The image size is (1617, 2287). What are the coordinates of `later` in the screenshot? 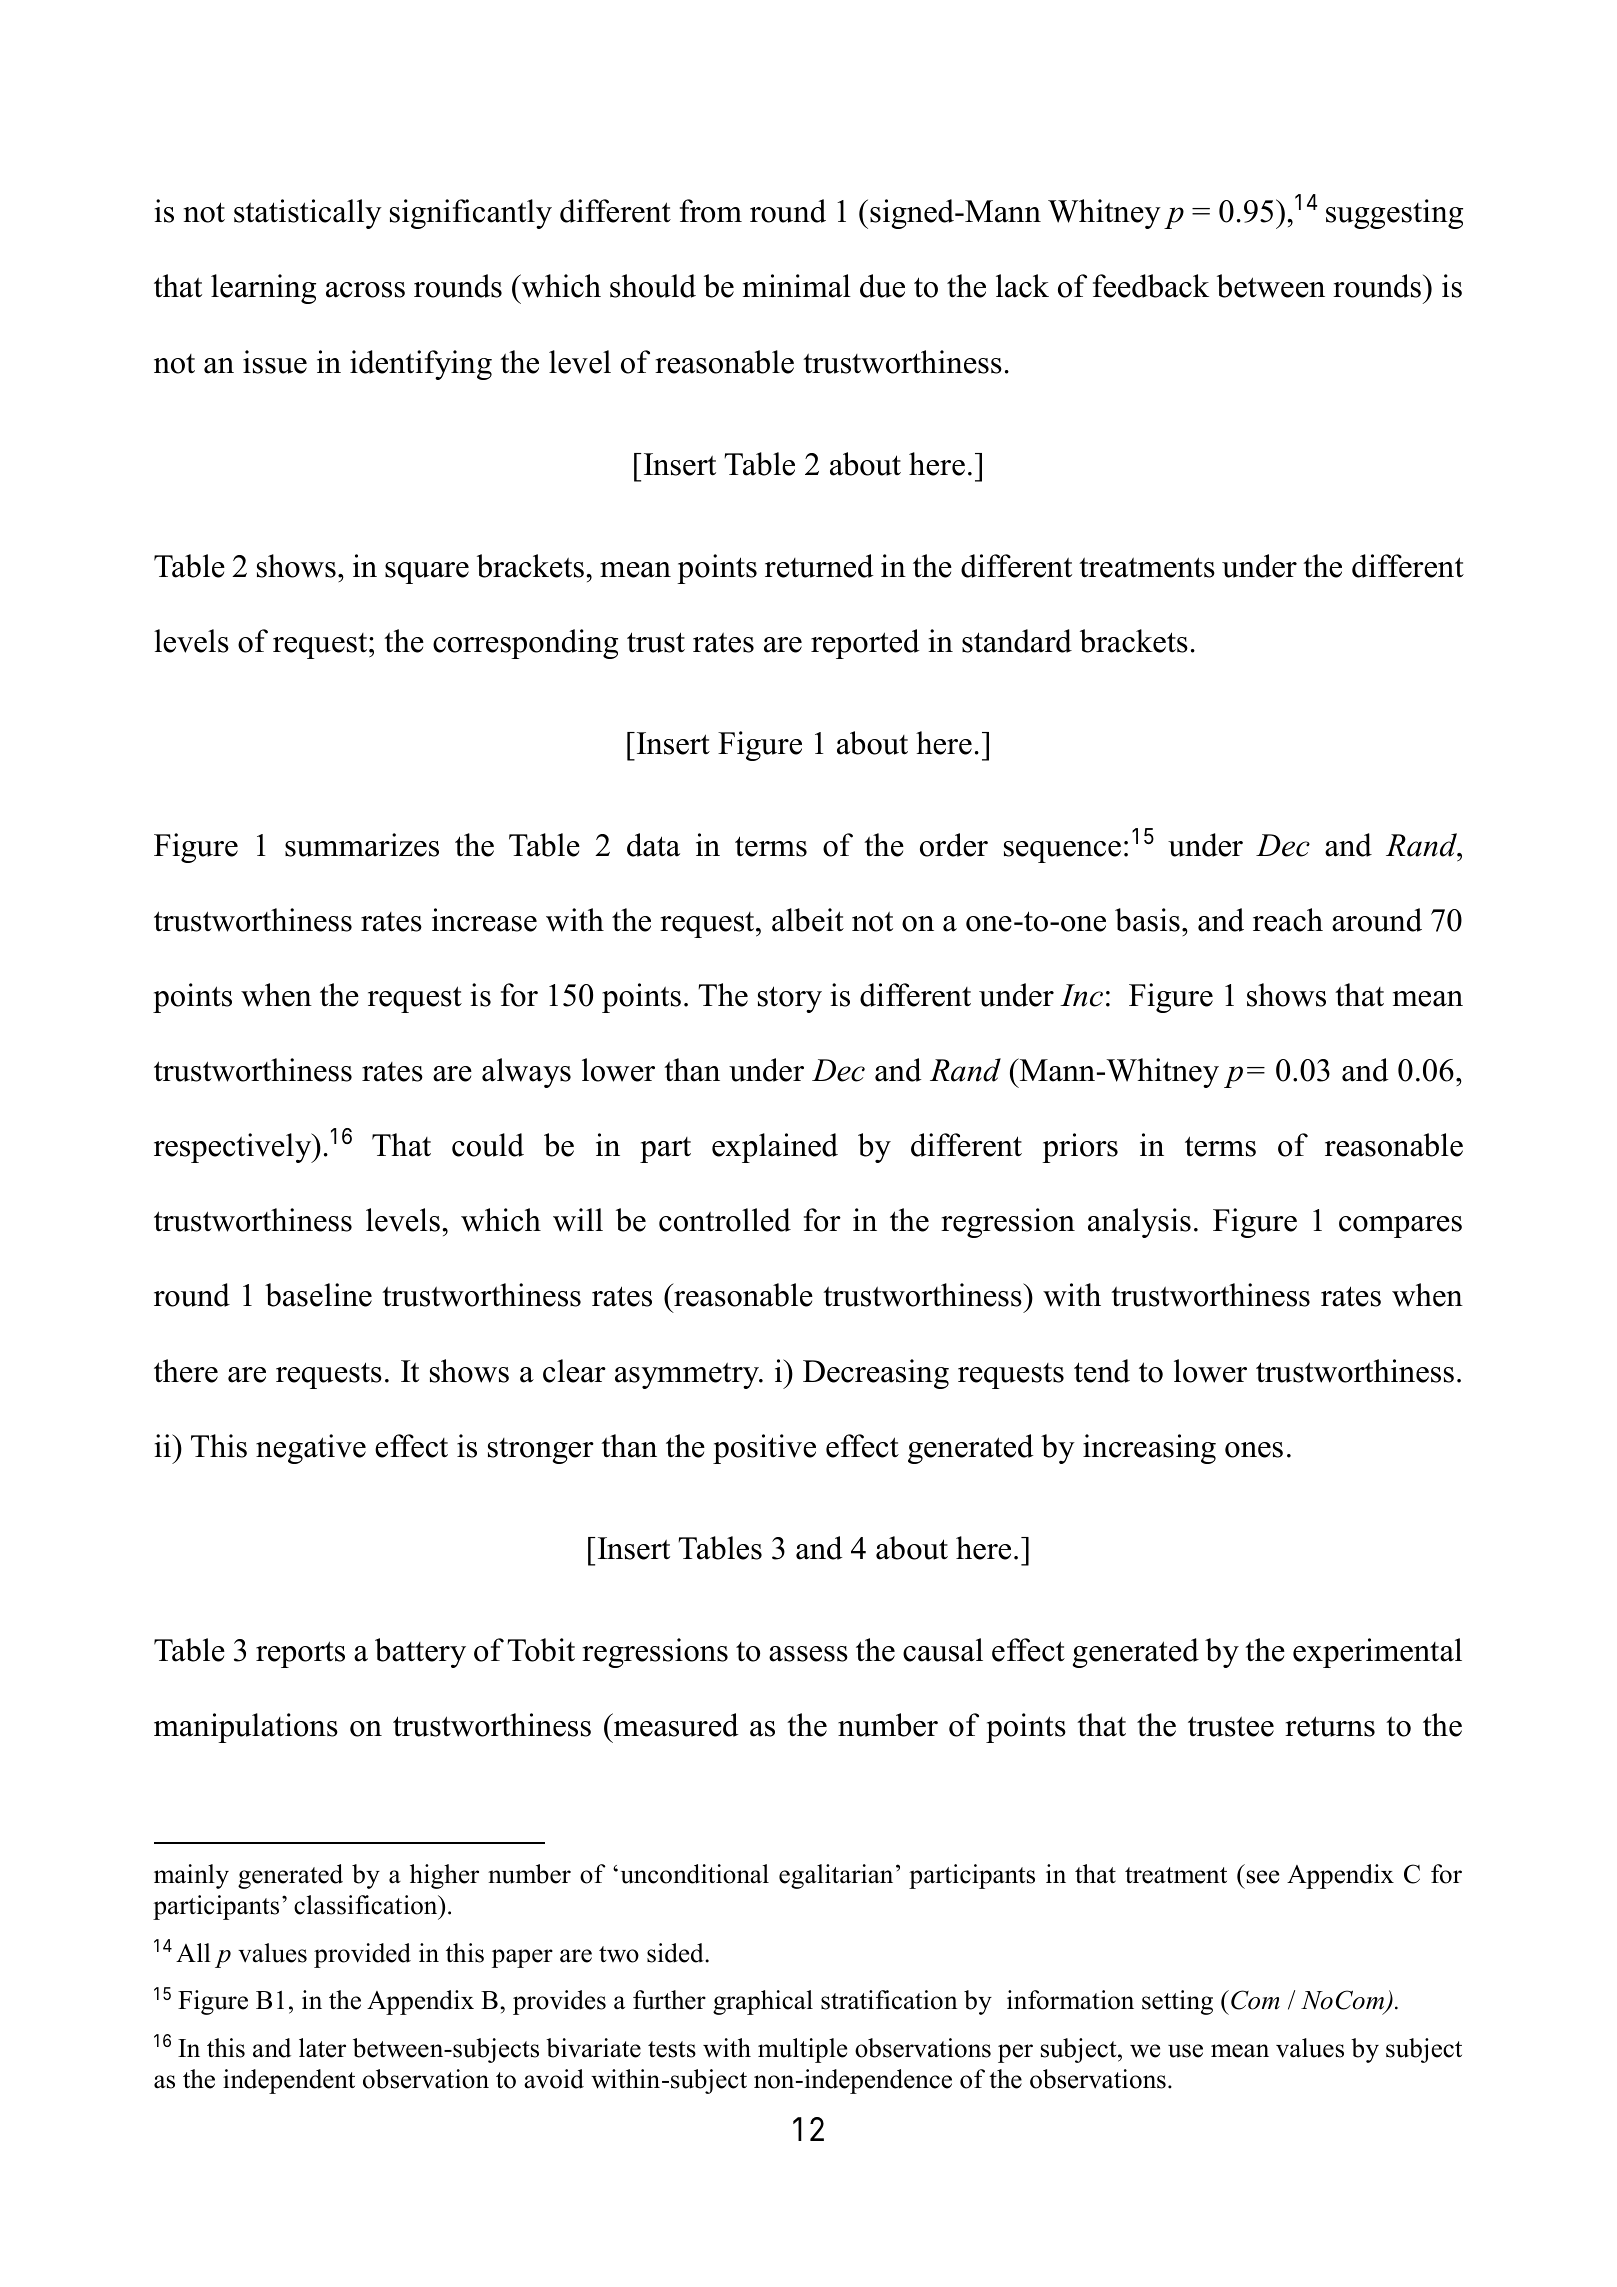 It's located at (322, 2048).
